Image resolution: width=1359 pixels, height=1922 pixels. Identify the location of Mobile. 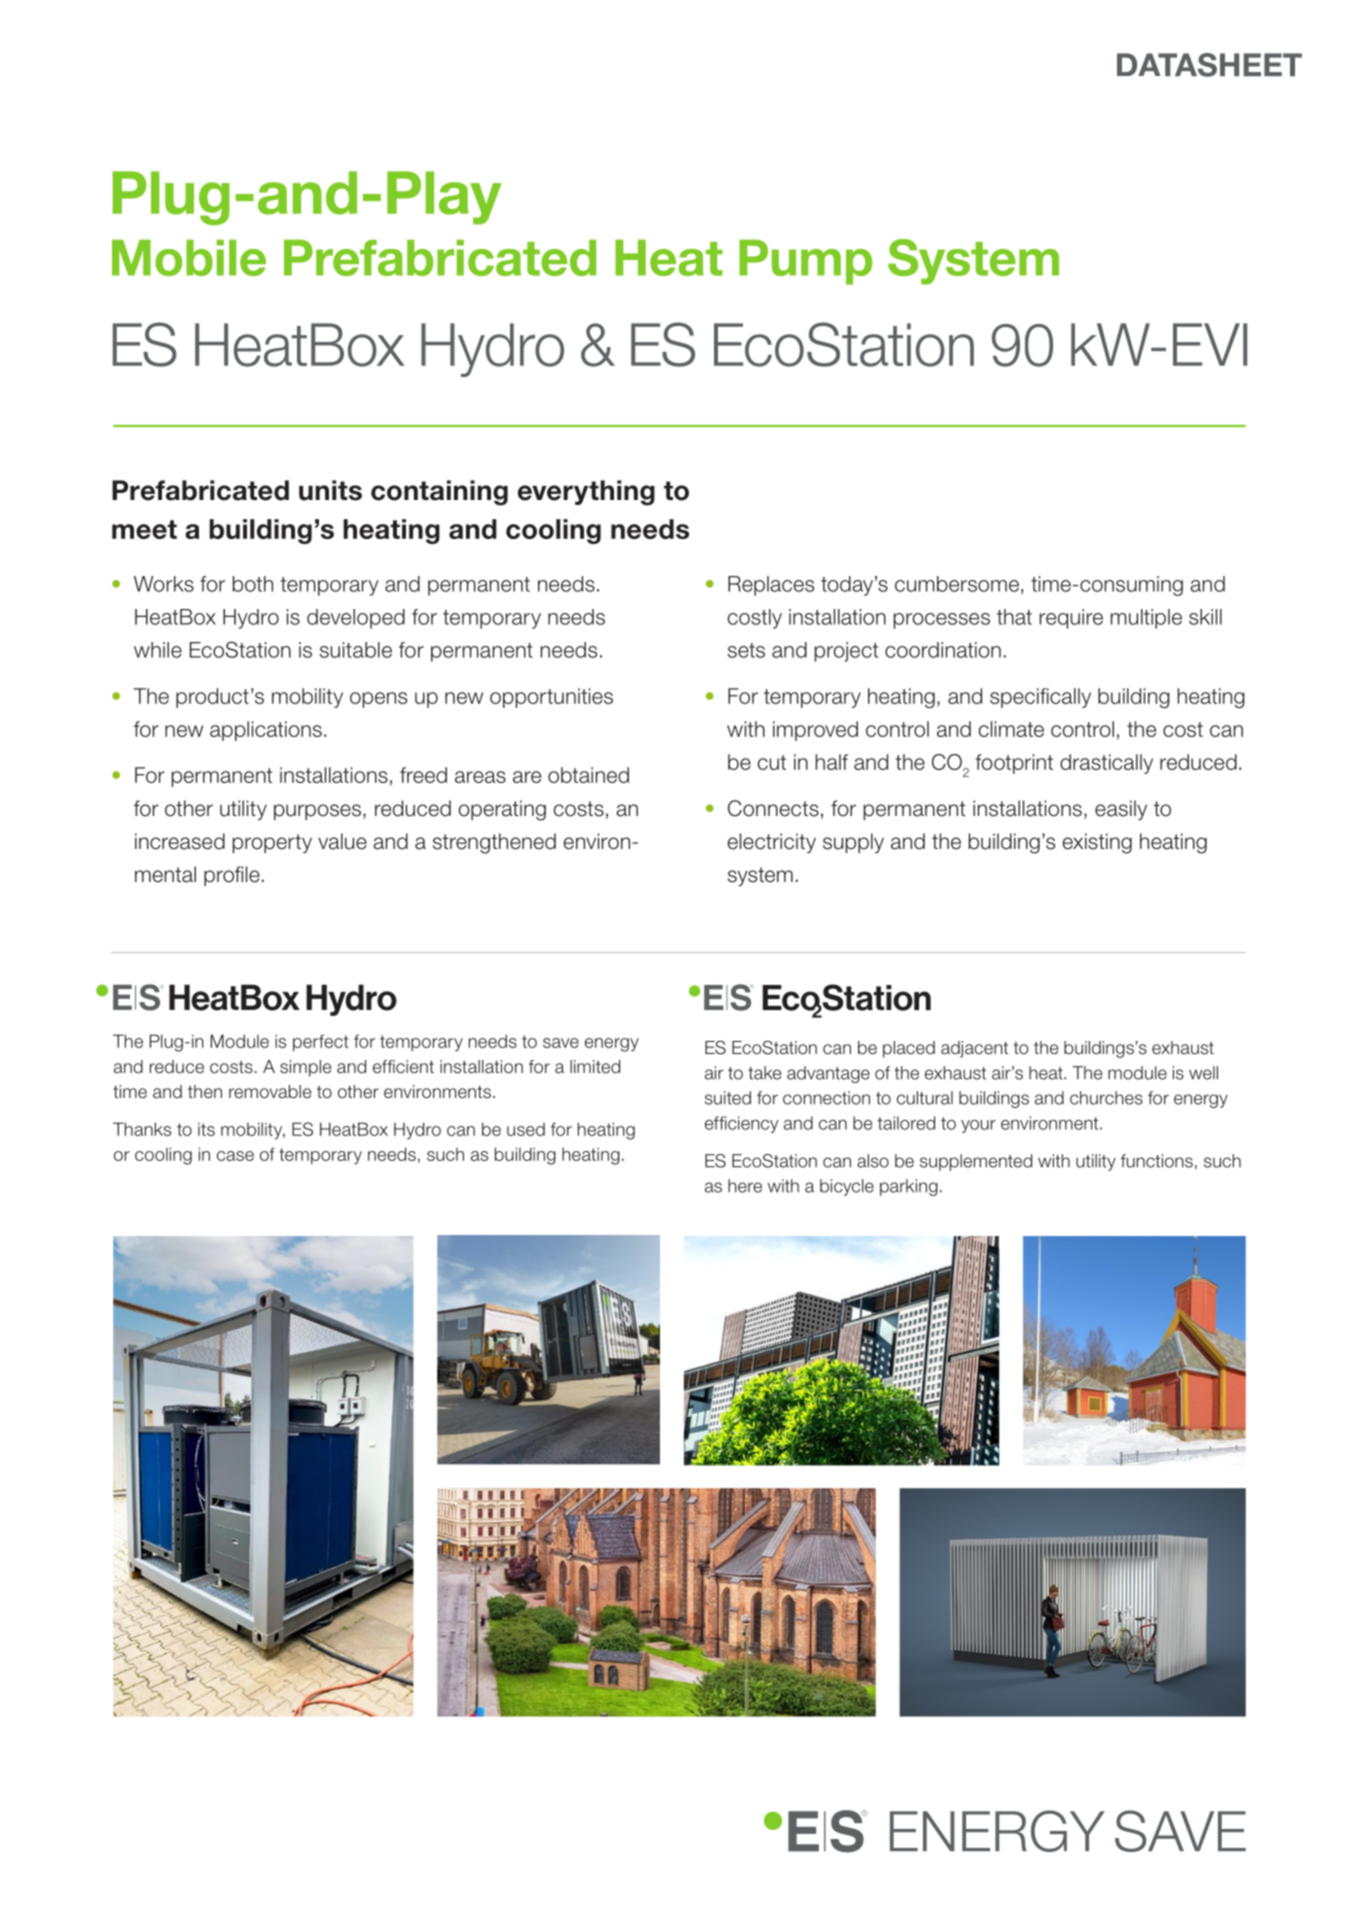
(189, 258).
